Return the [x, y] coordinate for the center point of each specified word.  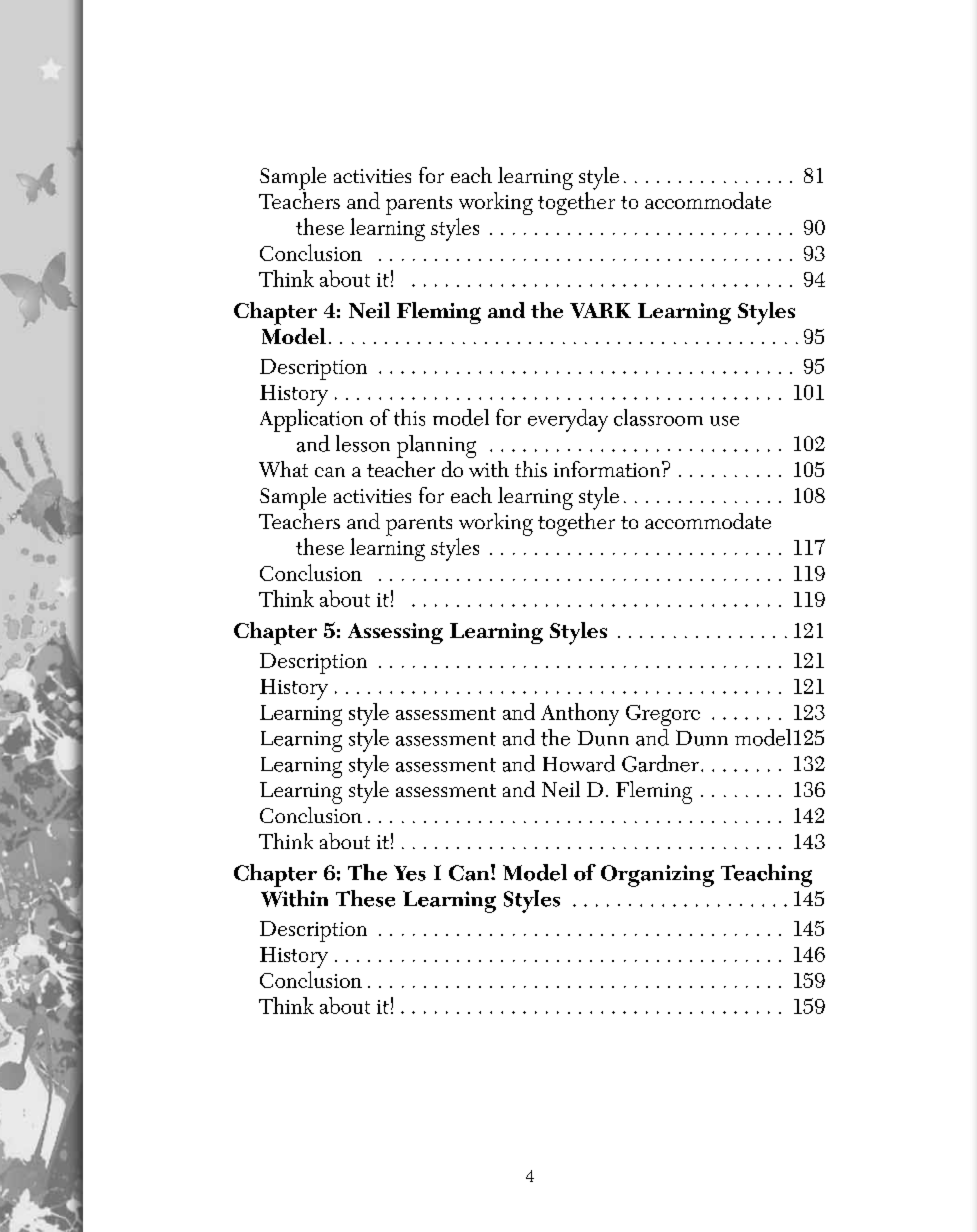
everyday [568, 420]
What [283, 469]
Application [311, 420]
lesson [363, 443]
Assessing [395, 633]
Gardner [660, 763]
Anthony [580, 714]
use [724, 421]
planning [436, 446]
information [608, 469]
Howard [579, 763]
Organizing [657, 876]
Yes [410, 873]
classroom [658, 417]
